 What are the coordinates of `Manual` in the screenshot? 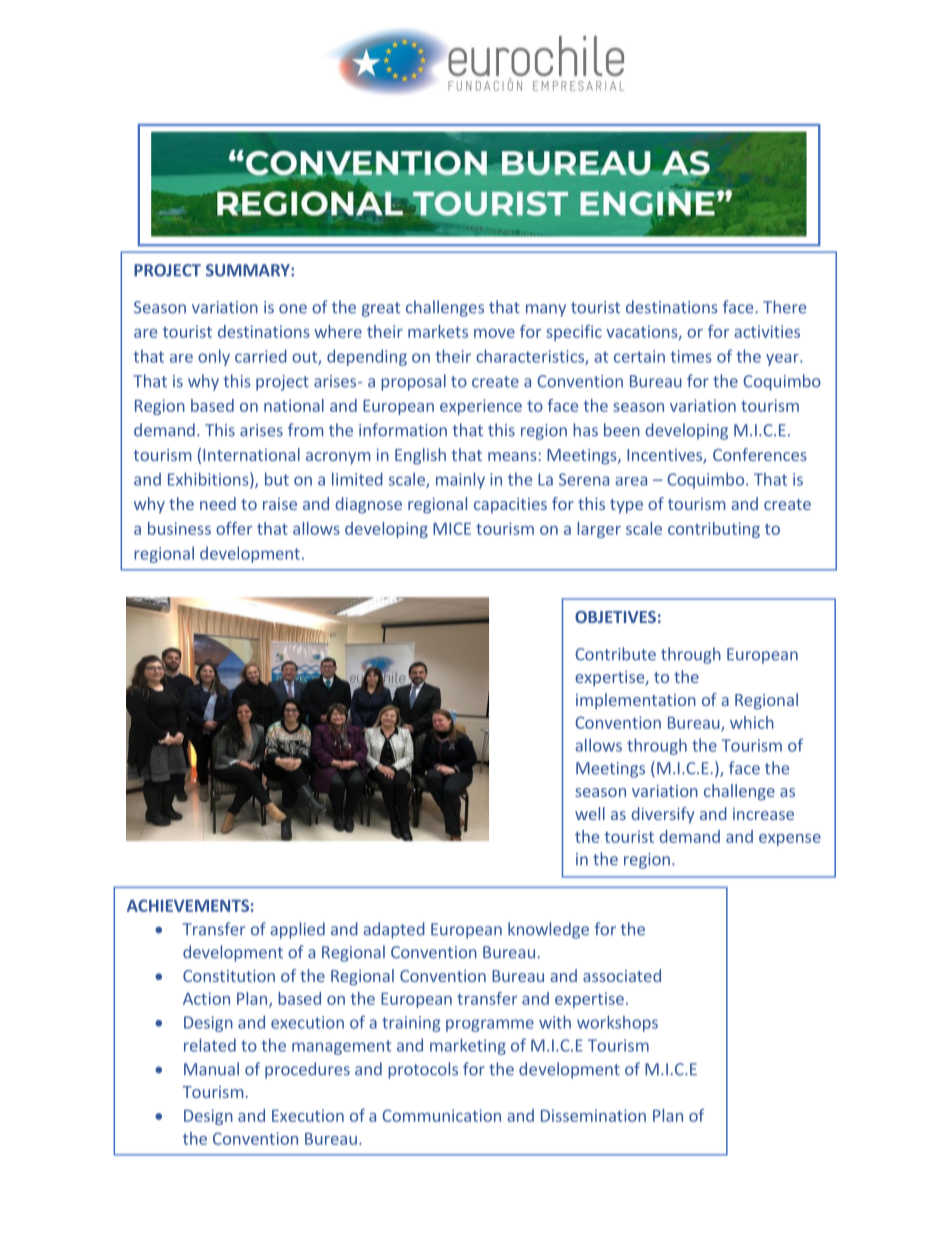 It's located at (211, 1069).
